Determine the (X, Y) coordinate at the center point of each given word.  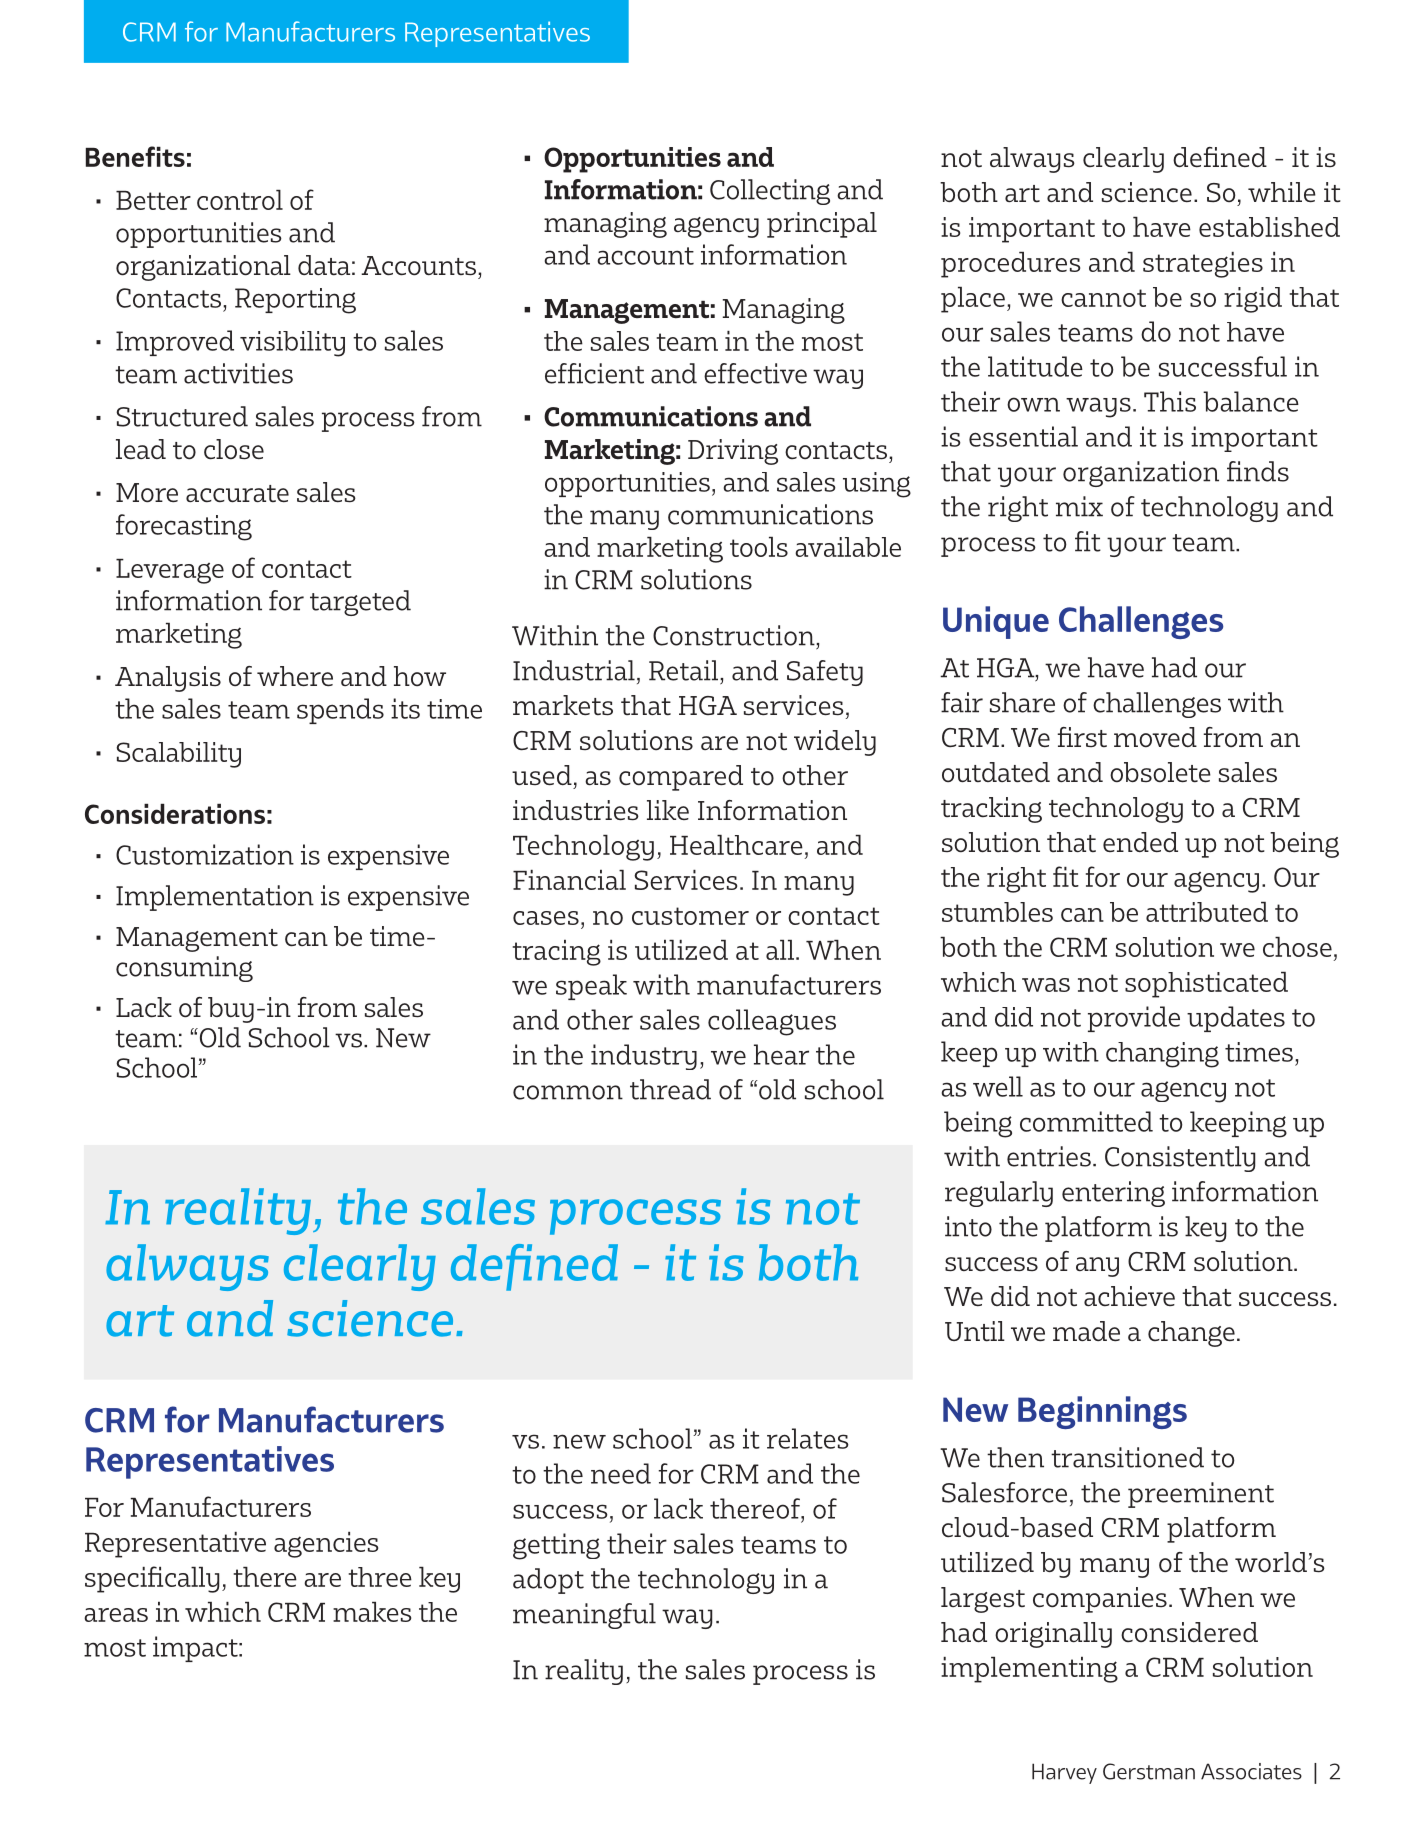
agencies (326, 1545)
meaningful (584, 1616)
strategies (1203, 265)
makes (372, 1612)
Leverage (170, 571)
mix (1079, 506)
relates (808, 1438)
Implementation (215, 898)
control (240, 200)
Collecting (770, 192)
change (1191, 1334)
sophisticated (1206, 985)
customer (690, 916)
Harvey (1064, 1773)
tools (759, 547)
